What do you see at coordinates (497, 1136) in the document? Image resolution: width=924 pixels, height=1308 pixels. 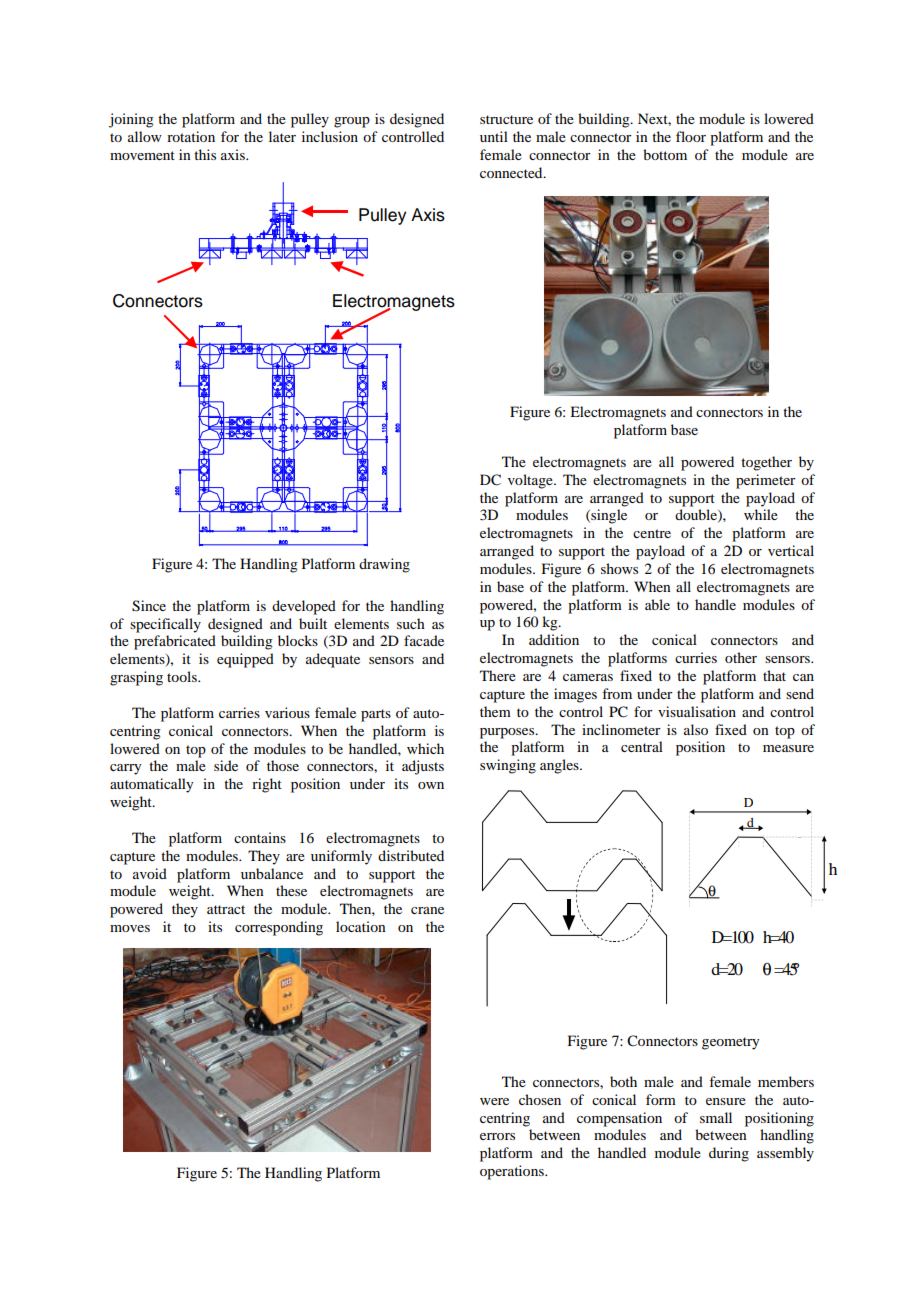 I see `errors` at bounding box center [497, 1136].
